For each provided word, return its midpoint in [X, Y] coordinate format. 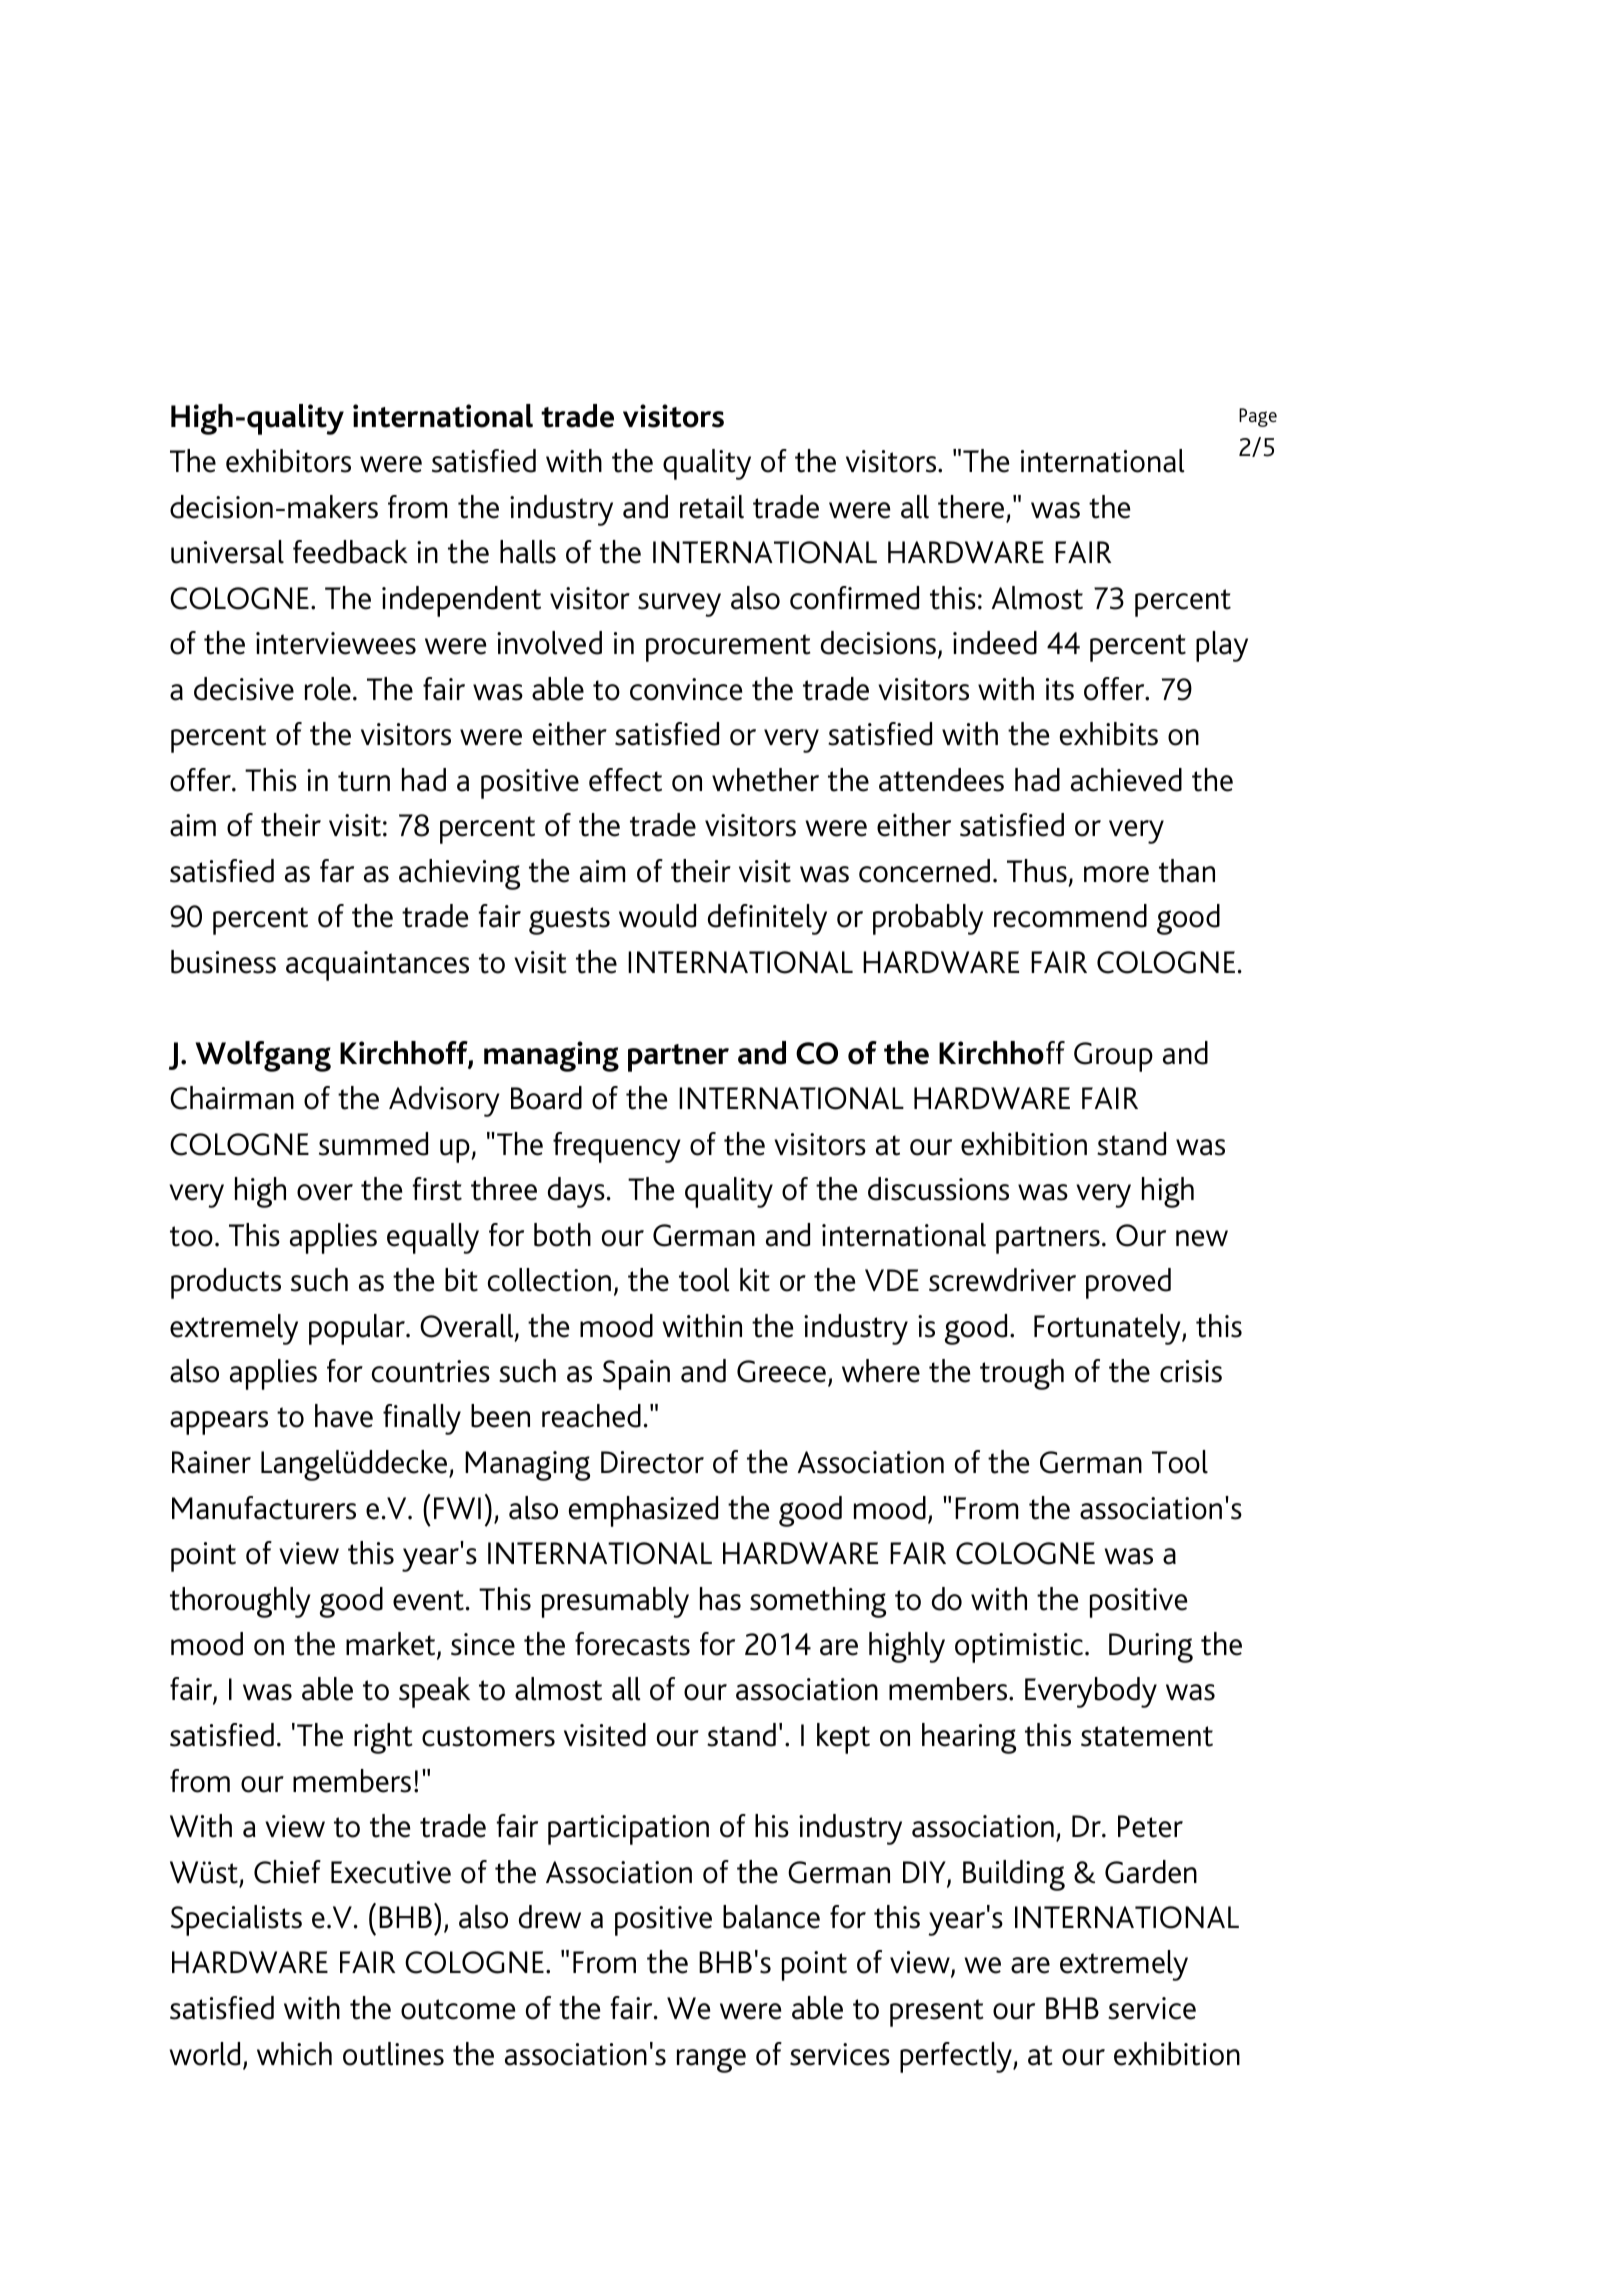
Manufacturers [264, 1508]
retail [712, 507]
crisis [1191, 1371]
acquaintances [377, 966]
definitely [767, 919]
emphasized [643, 1511]
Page [1258, 417]
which [294, 2054]
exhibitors [288, 461]
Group [1113, 1057]
